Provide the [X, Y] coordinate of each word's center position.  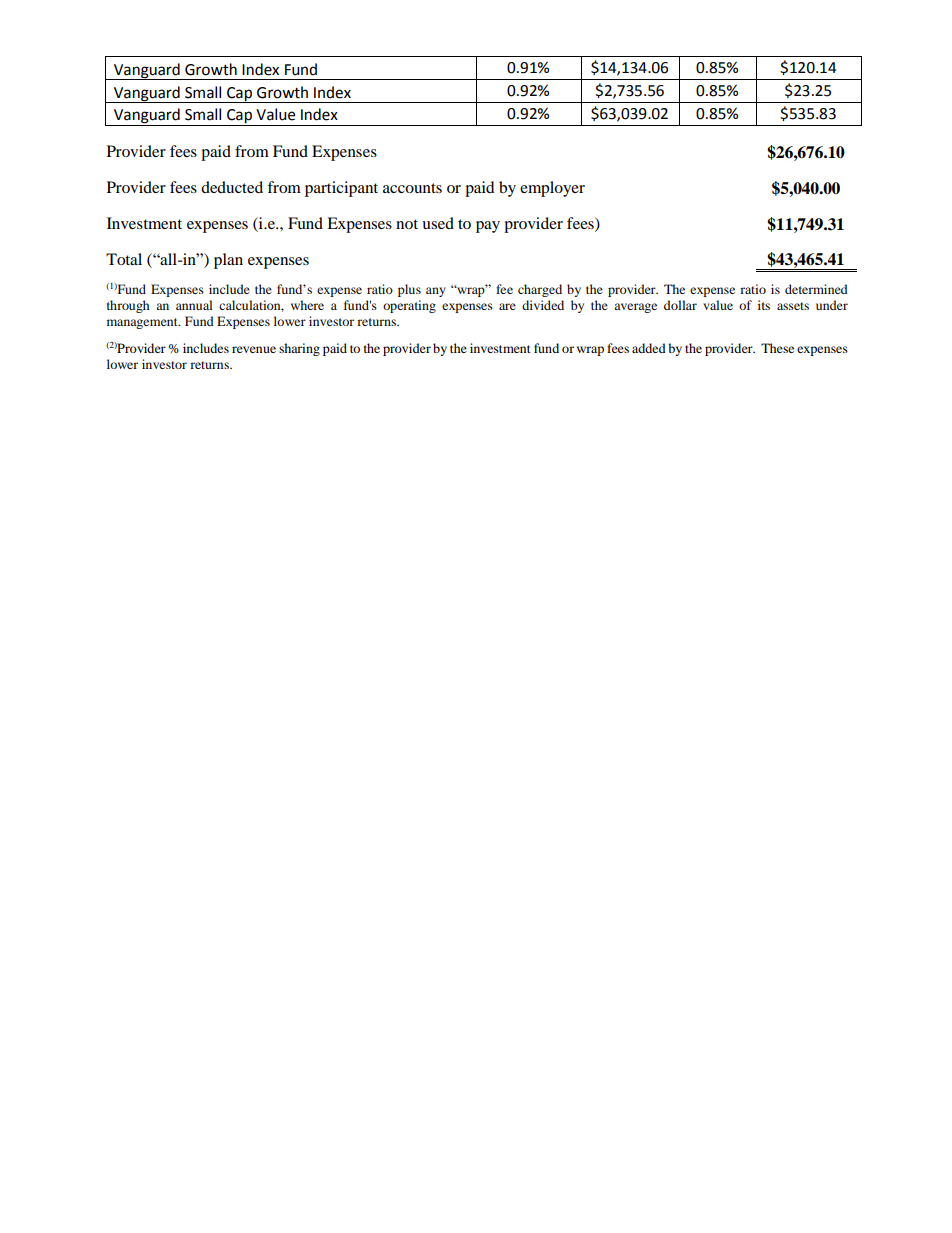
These [777, 348]
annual [194, 305]
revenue [254, 349]
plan [228, 261]
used [438, 223]
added [649, 348]
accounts [412, 188]
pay [488, 227]
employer [552, 189]
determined [816, 289]
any [436, 292]
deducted [232, 187]
